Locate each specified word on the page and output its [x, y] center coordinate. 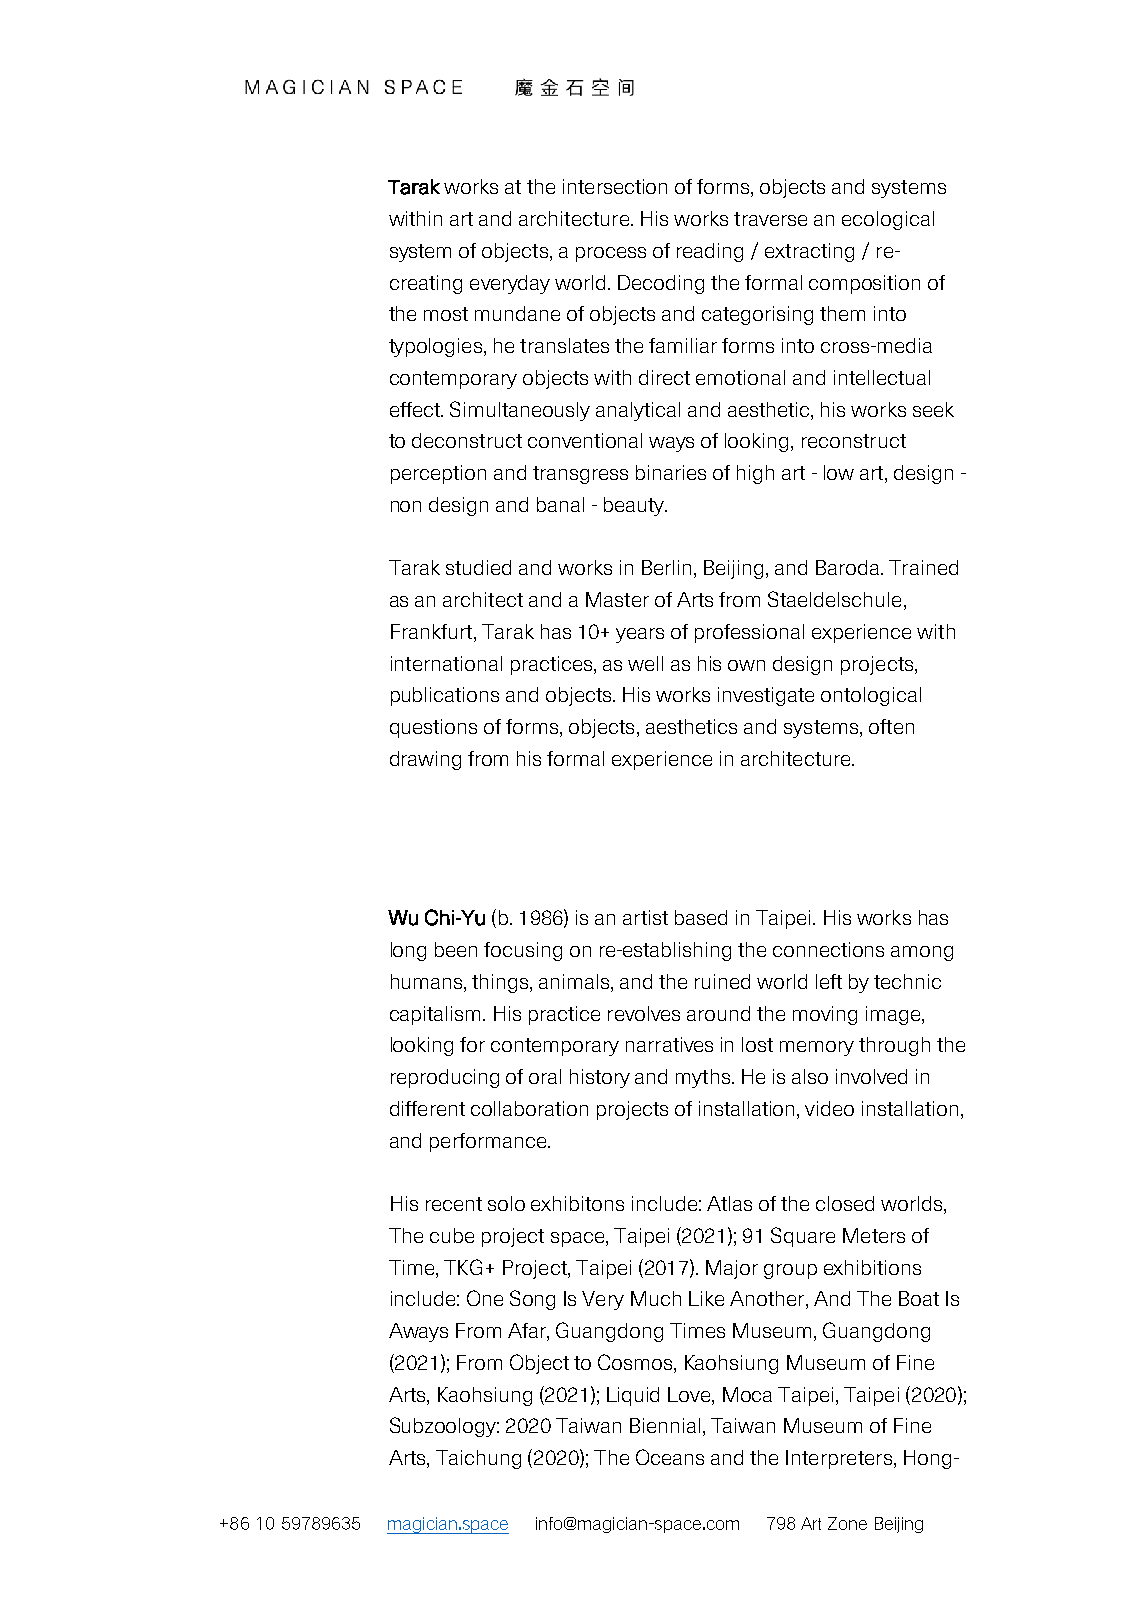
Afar [528, 1332]
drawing [425, 760]
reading [710, 252]
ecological [888, 220]
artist [645, 917]
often [891, 726]
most [446, 314]
